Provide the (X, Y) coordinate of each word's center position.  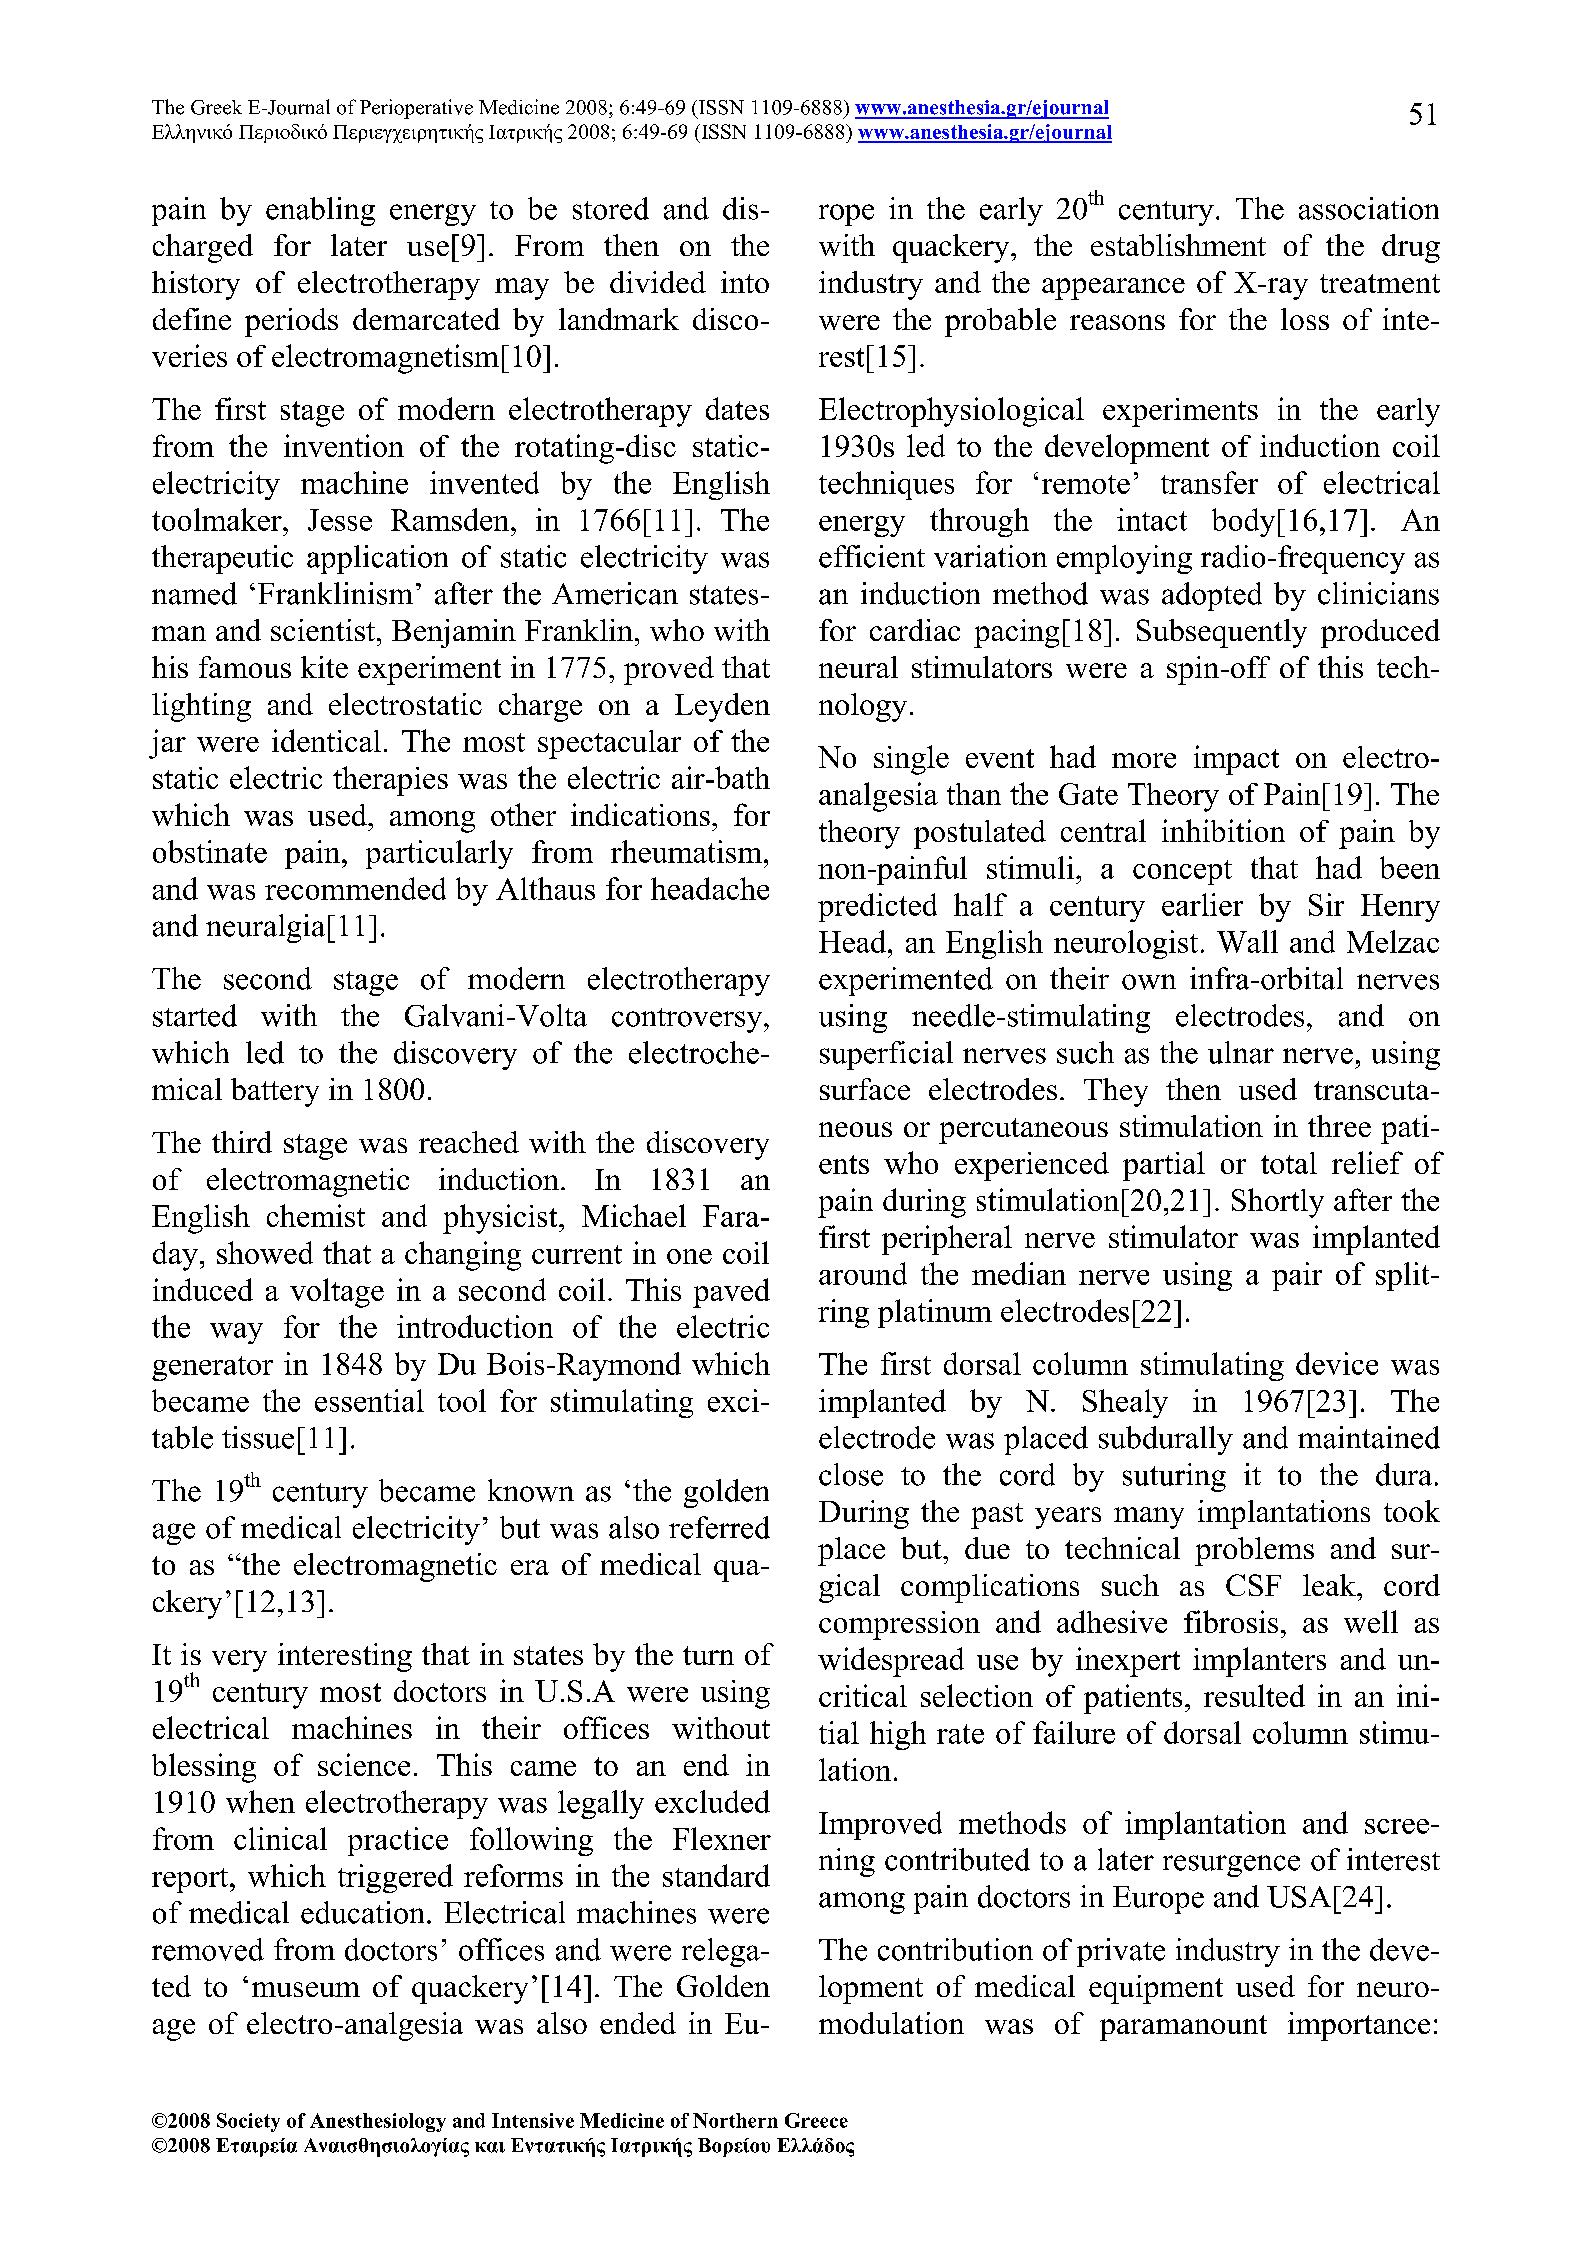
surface (865, 1089)
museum (306, 1989)
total (1289, 1163)
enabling (320, 211)
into (745, 282)
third (242, 1142)
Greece (816, 2120)
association (1369, 208)
